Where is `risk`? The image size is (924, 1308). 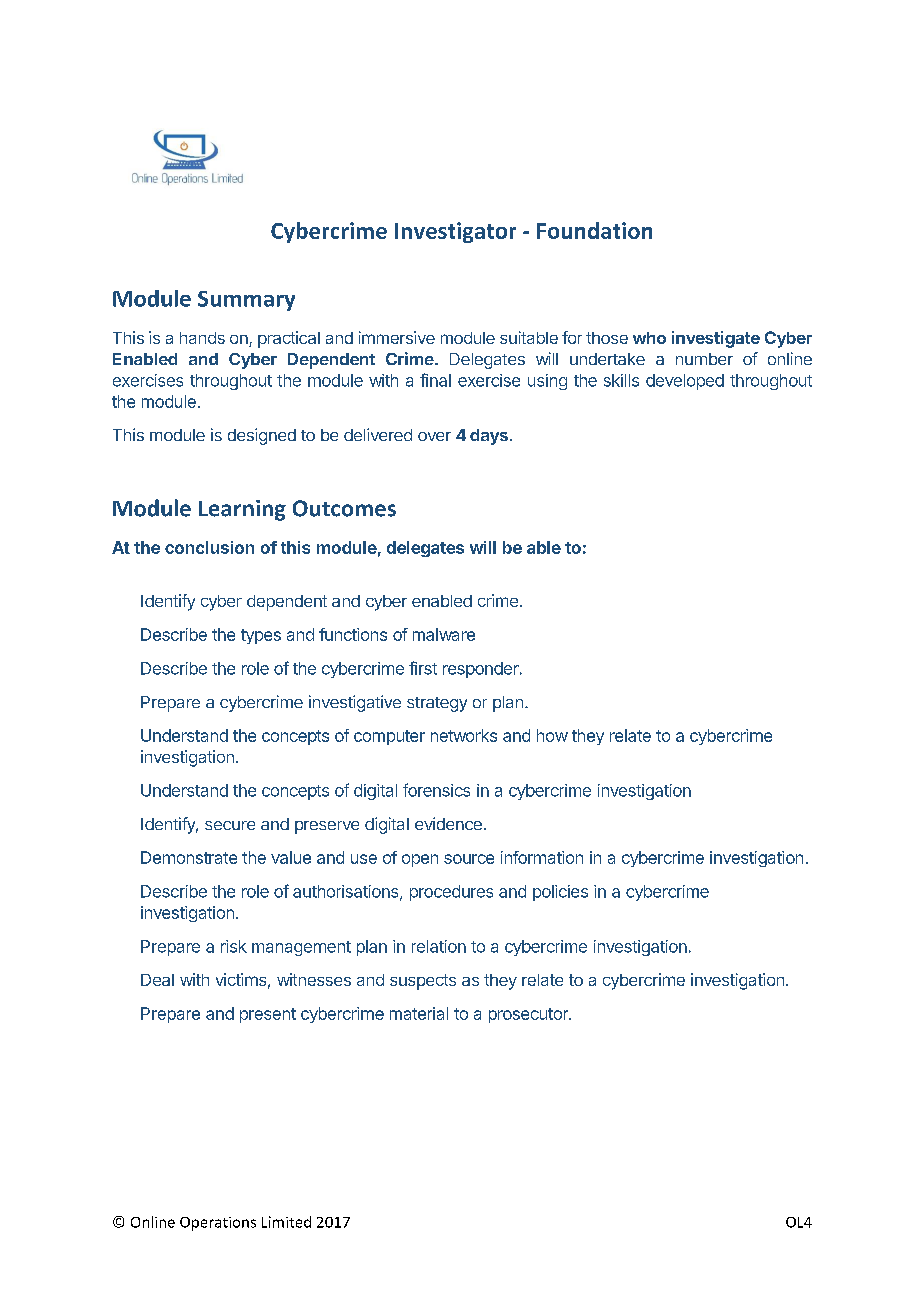
risk is located at coordinates (234, 946).
